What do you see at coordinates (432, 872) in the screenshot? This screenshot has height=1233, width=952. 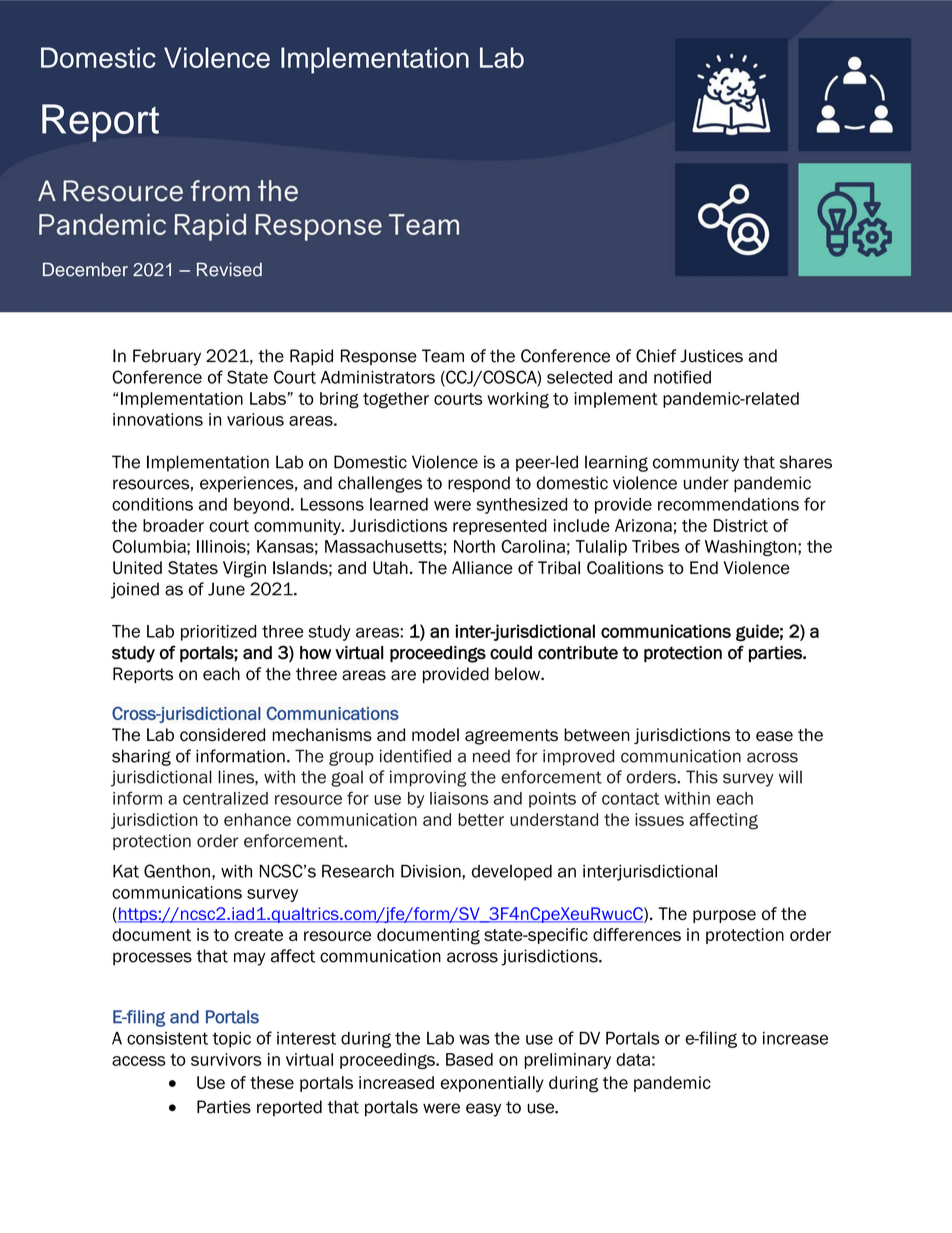 I see `Division` at bounding box center [432, 872].
